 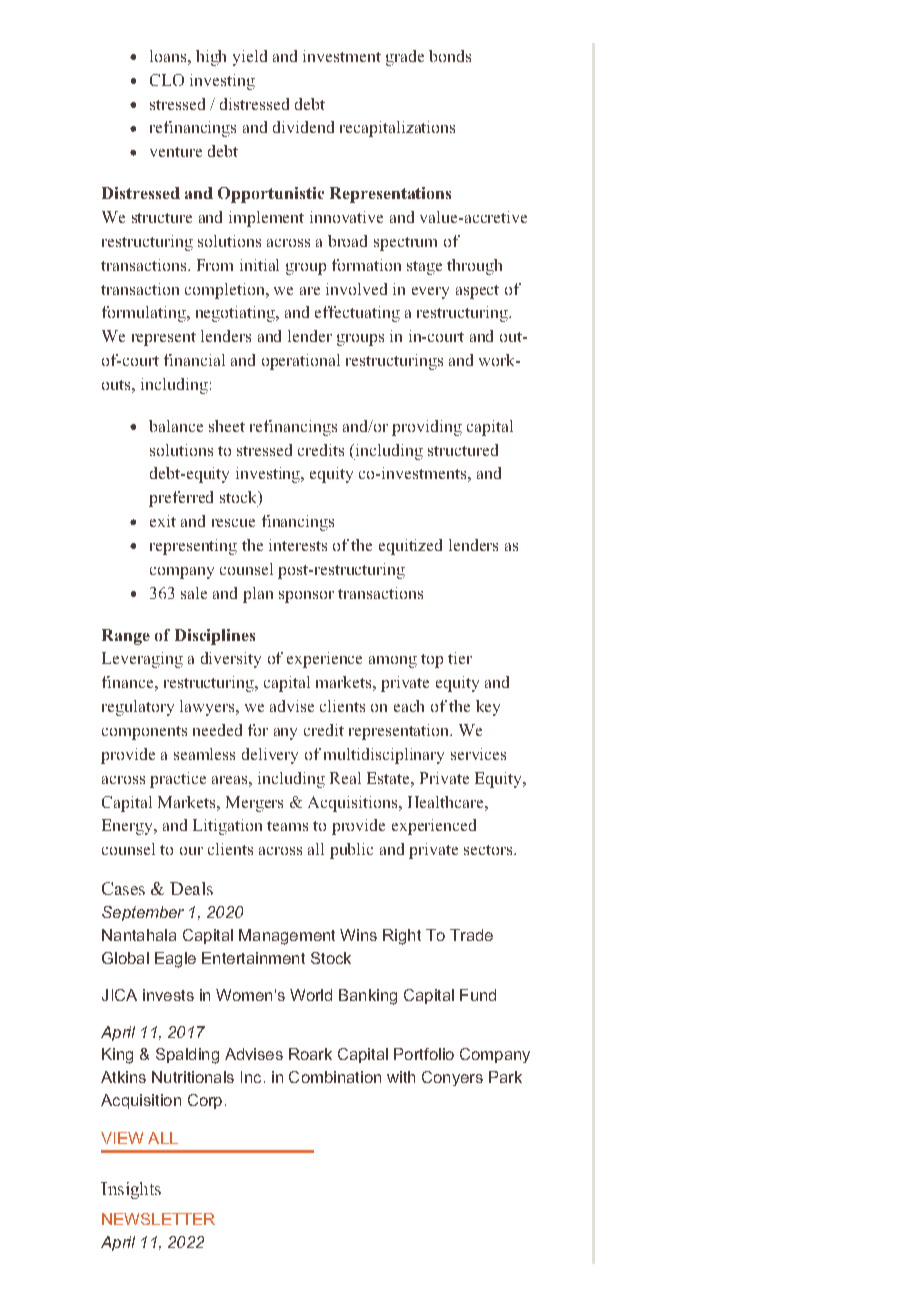 What do you see at coordinates (142, 660) in the image?
I see `Leveraging` at bounding box center [142, 660].
